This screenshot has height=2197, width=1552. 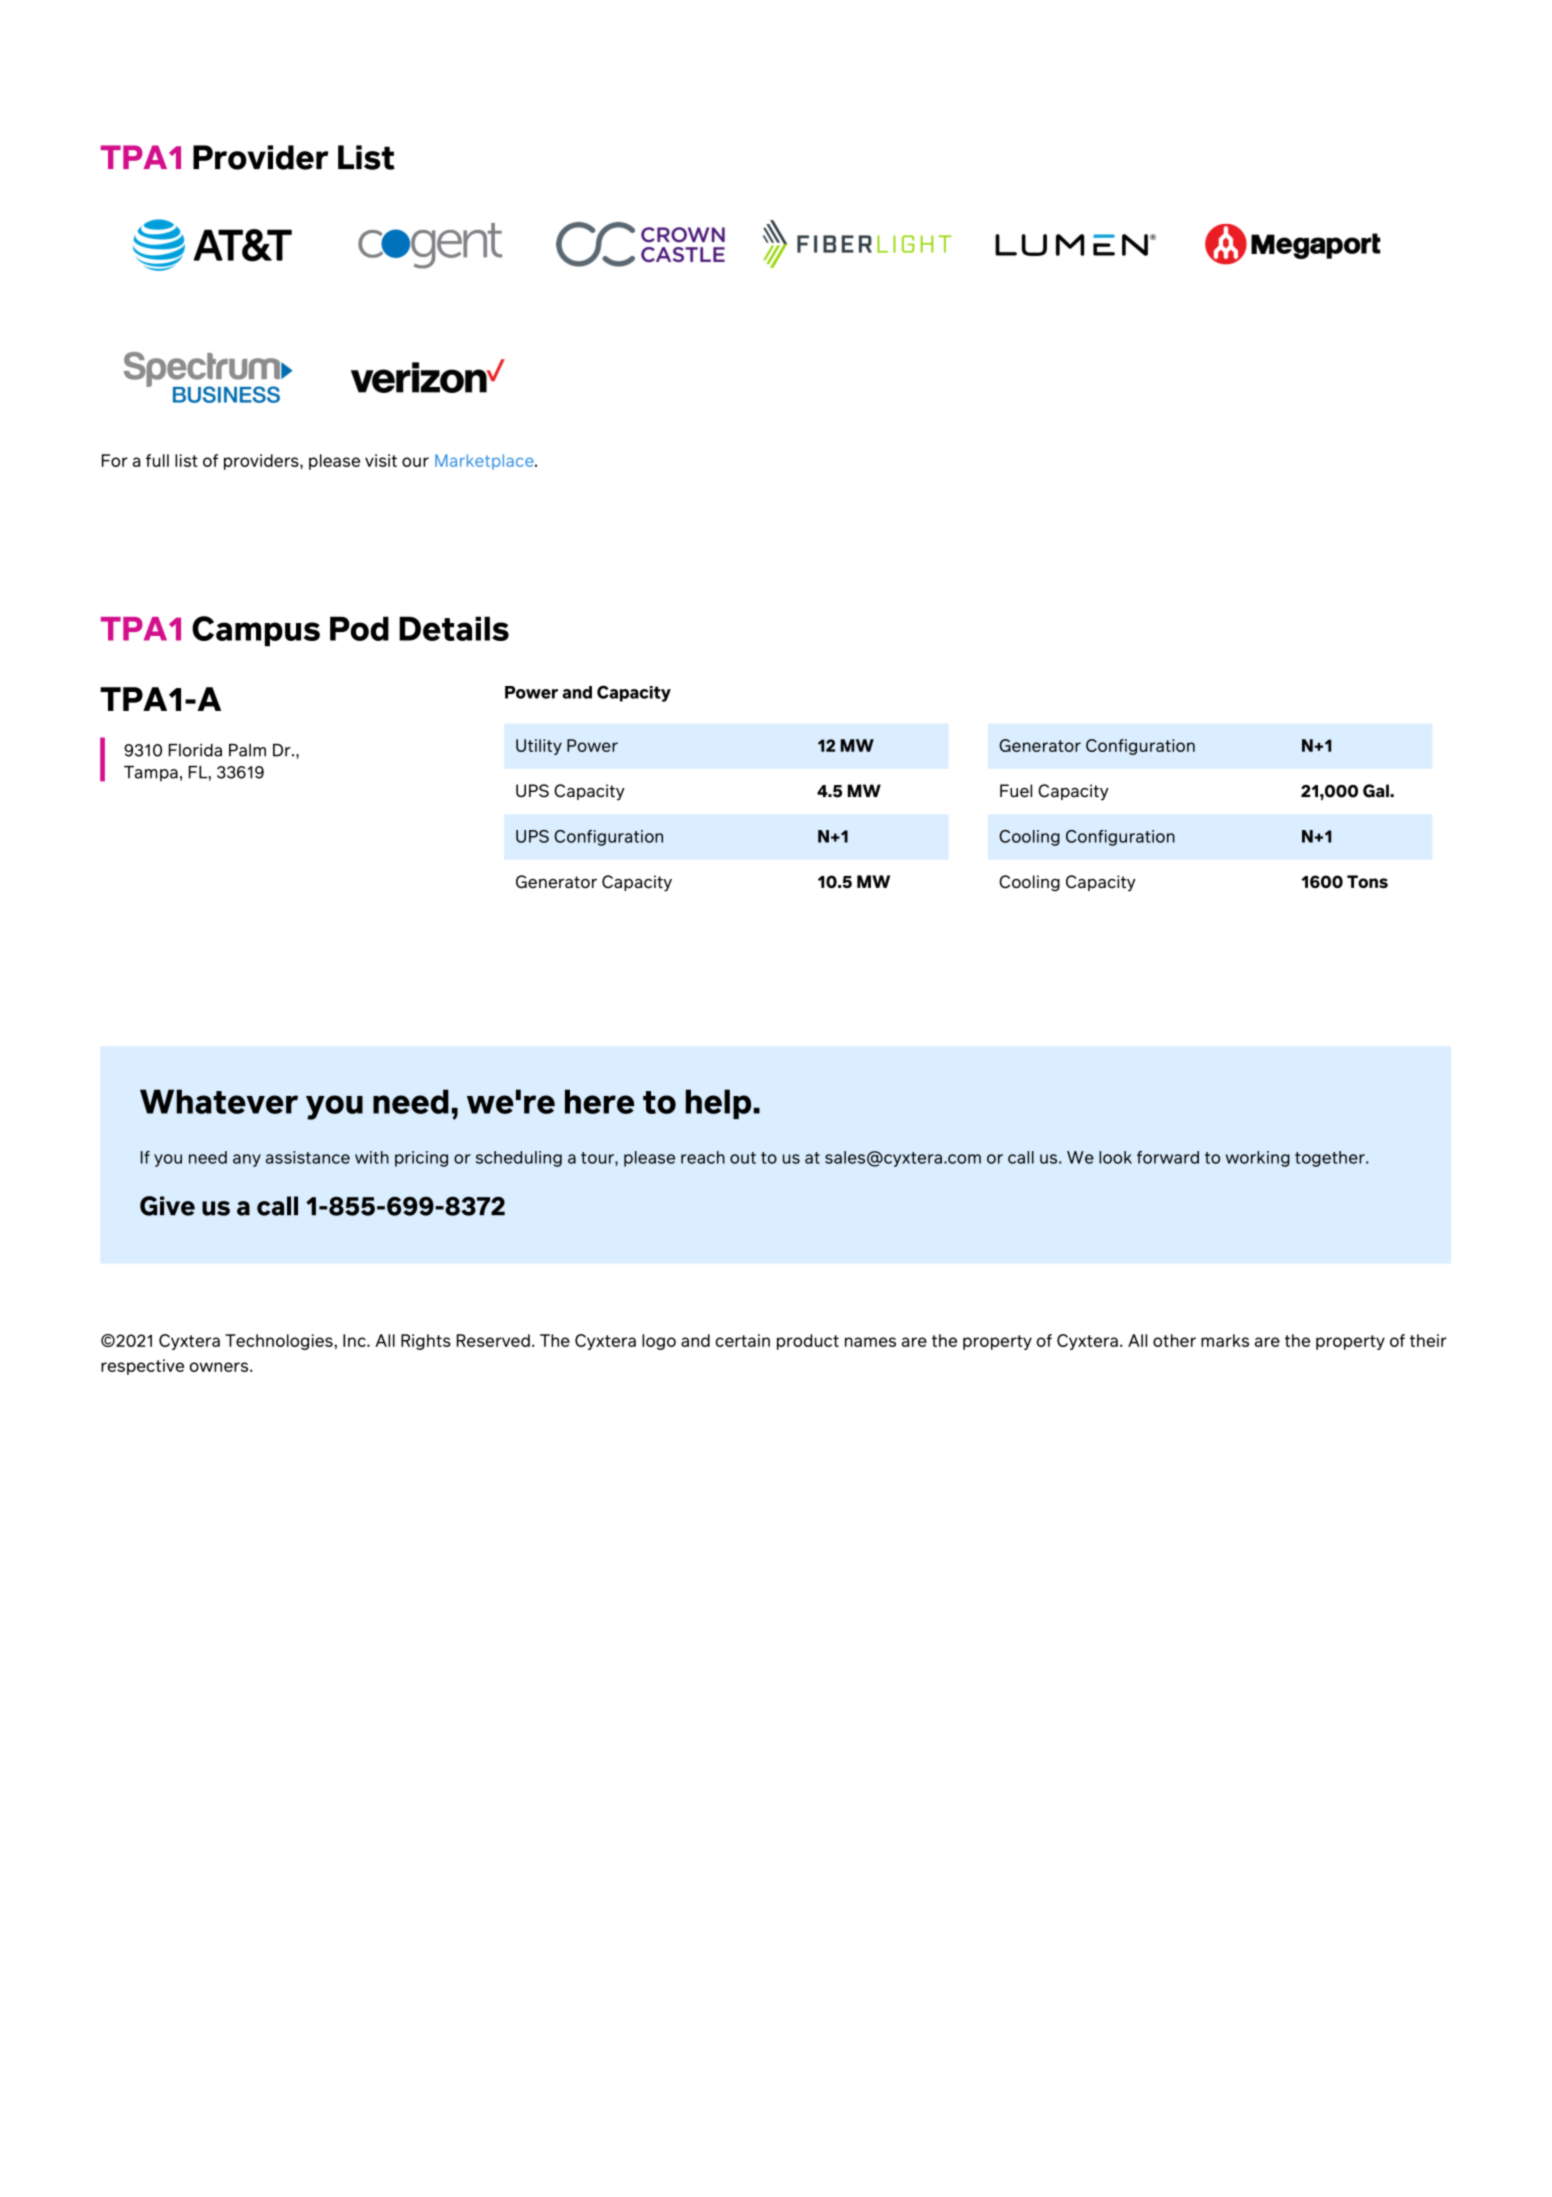 I want to click on marks, so click(x=1225, y=1340).
